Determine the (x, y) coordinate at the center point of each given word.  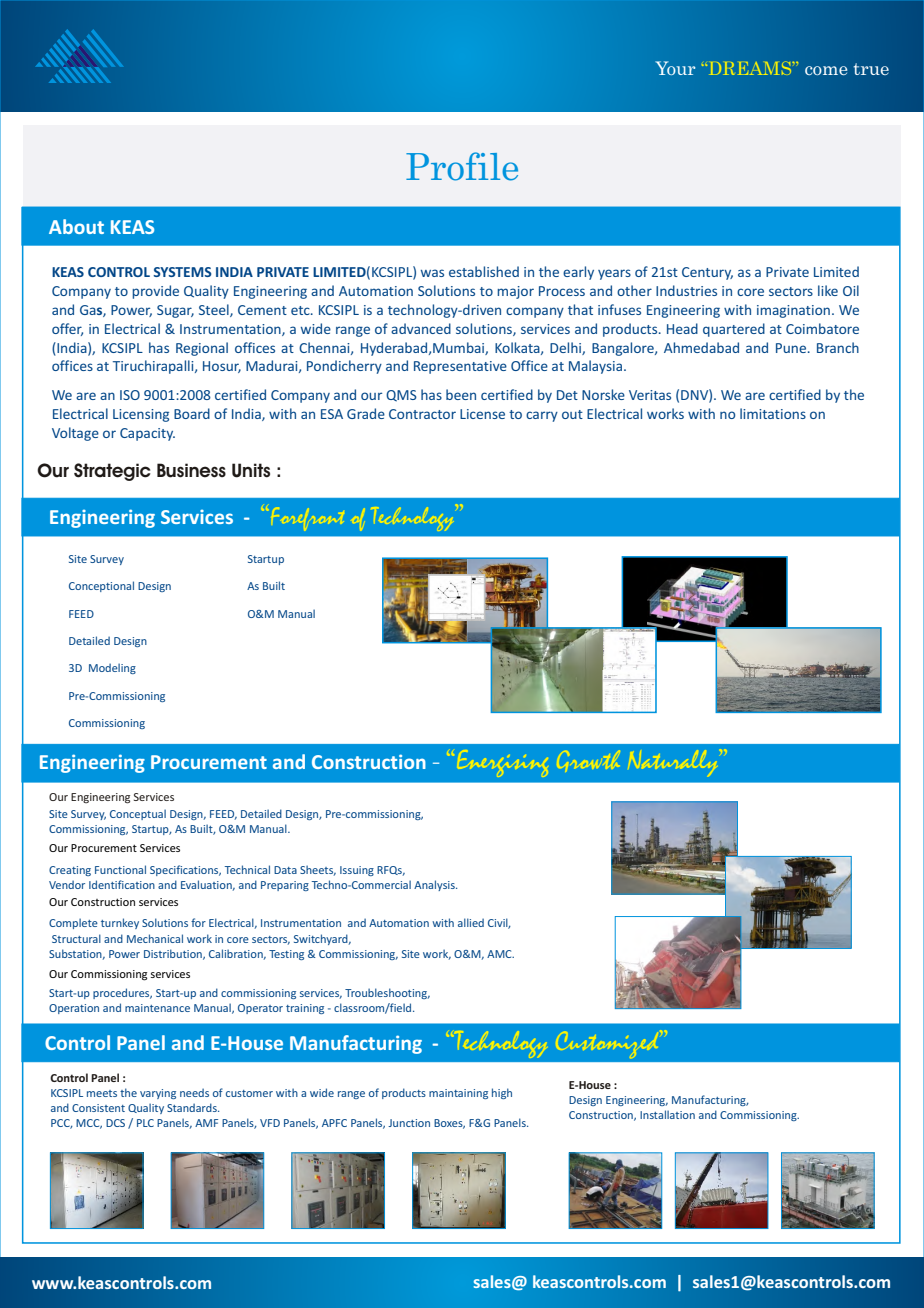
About (76, 226)
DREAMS (750, 68)
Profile (462, 166)
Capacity (147, 434)
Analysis (435, 885)
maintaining (458, 1094)
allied (471, 922)
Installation (667, 1114)
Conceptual (138, 814)
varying (158, 1094)
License (482, 414)
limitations (773, 413)
